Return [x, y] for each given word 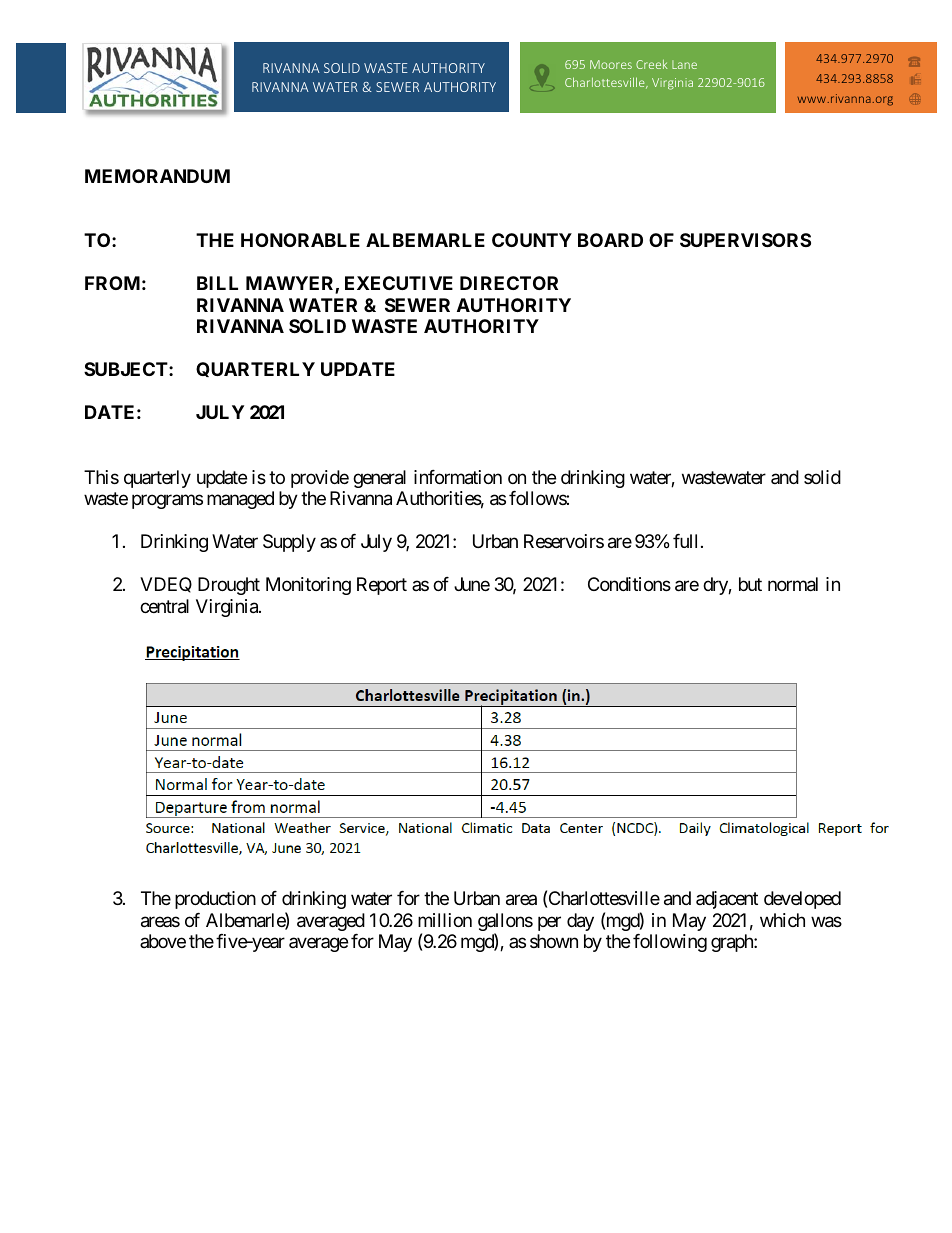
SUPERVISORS [745, 240]
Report [382, 586]
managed [240, 500]
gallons [505, 923]
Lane [684, 64]
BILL [217, 283]
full [685, 541]
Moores [611, 64]
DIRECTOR [509, 283]
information [458, 477]
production [215, 900]
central [164, 606]
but [750, 584]
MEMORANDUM [157, 176]
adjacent [727, 900]
